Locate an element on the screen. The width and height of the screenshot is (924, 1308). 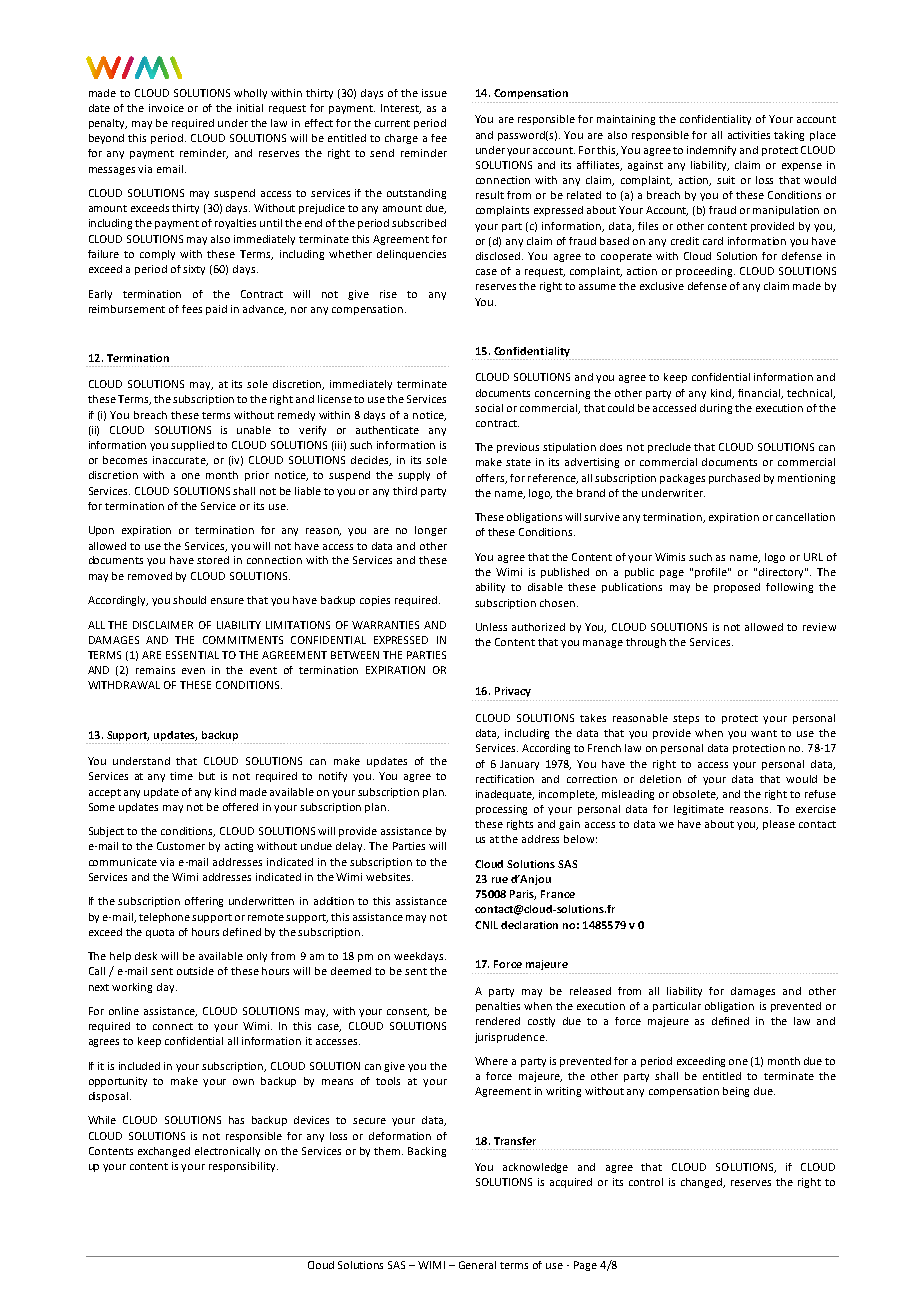
responsibility is located at coordinates (243, 1167).
